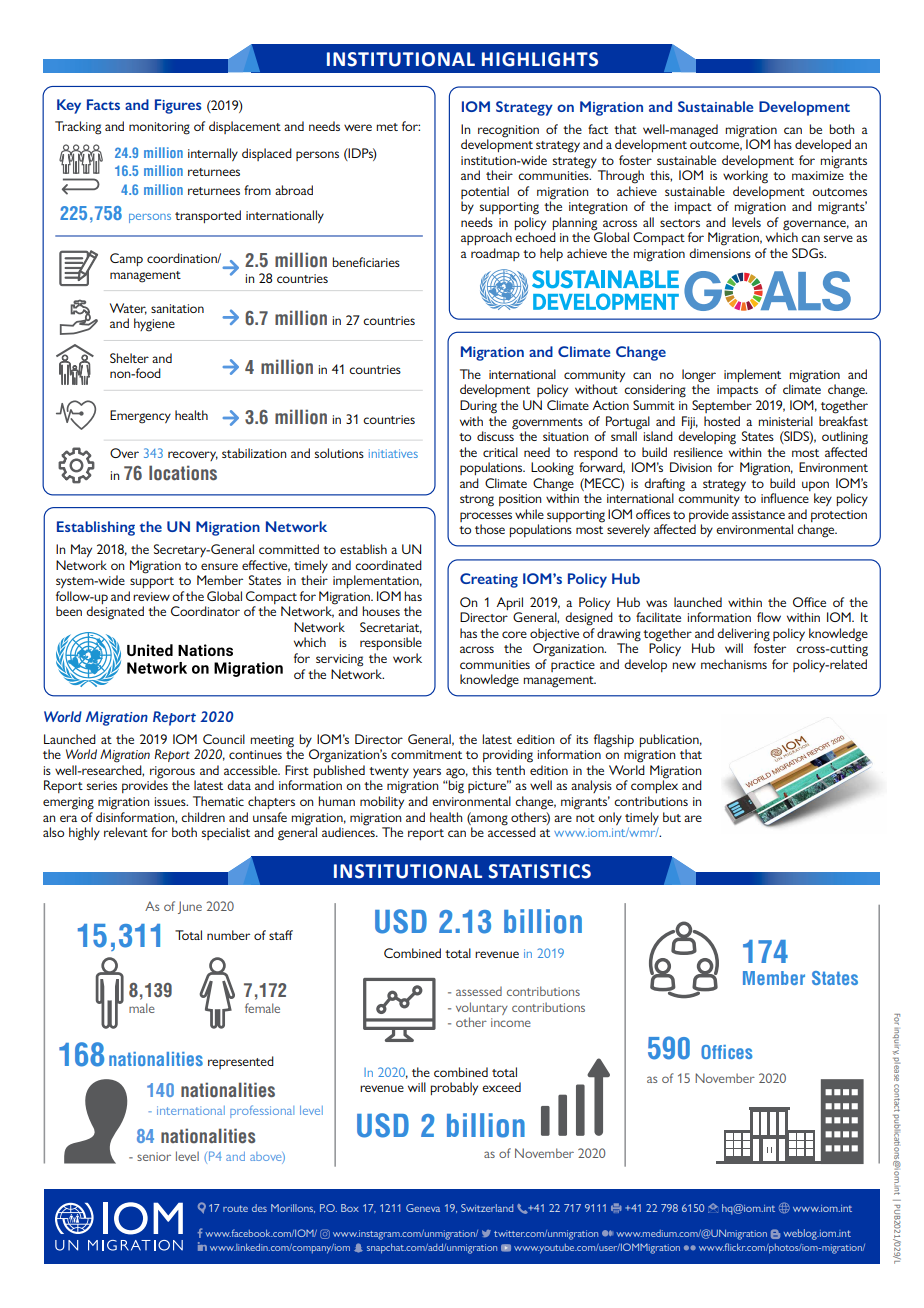 The height and width of the page is (1308, 924). I want to click on mechanisms, so click(734, 664).
